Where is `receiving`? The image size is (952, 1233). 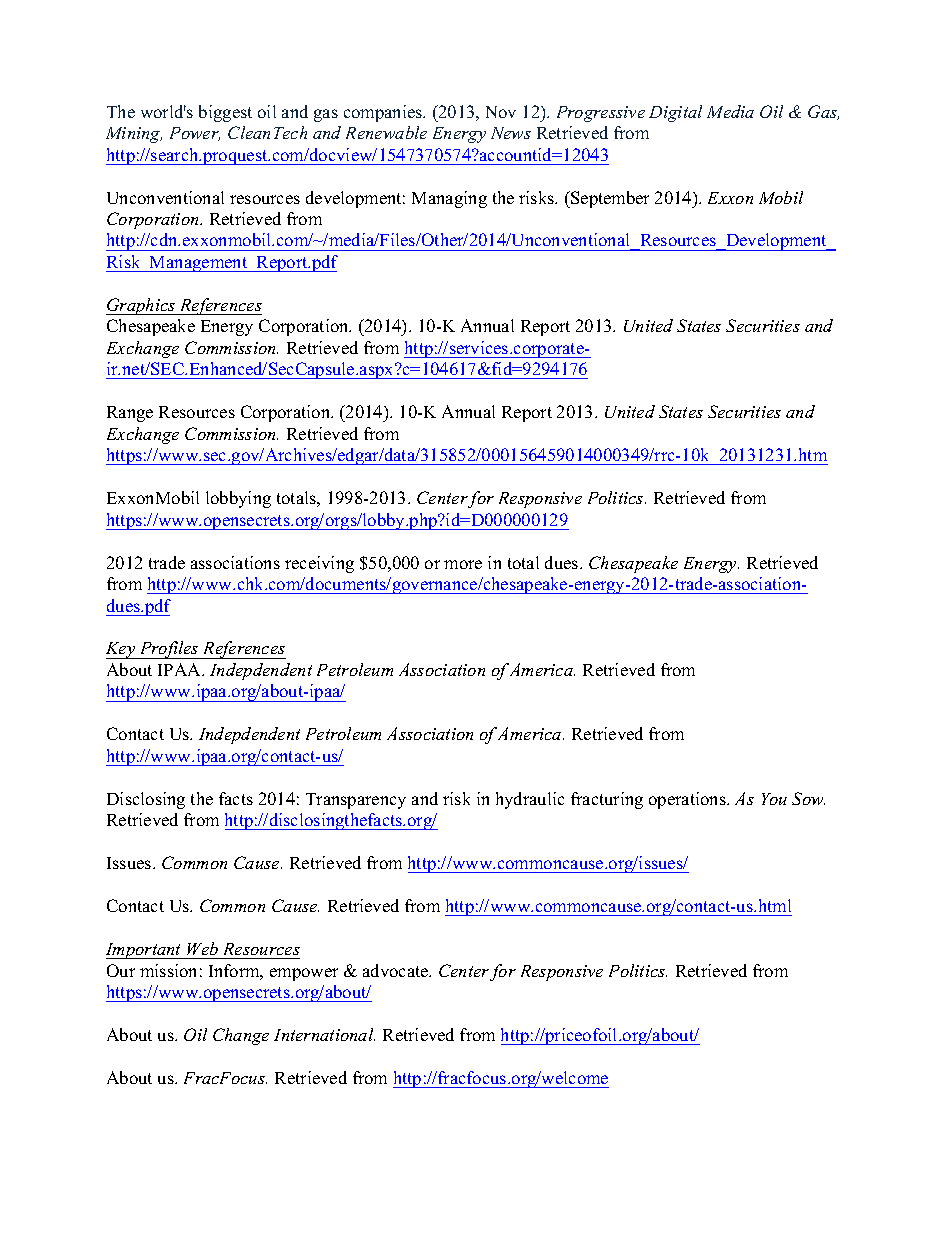
receiving is located at coordinates (319, 564).
